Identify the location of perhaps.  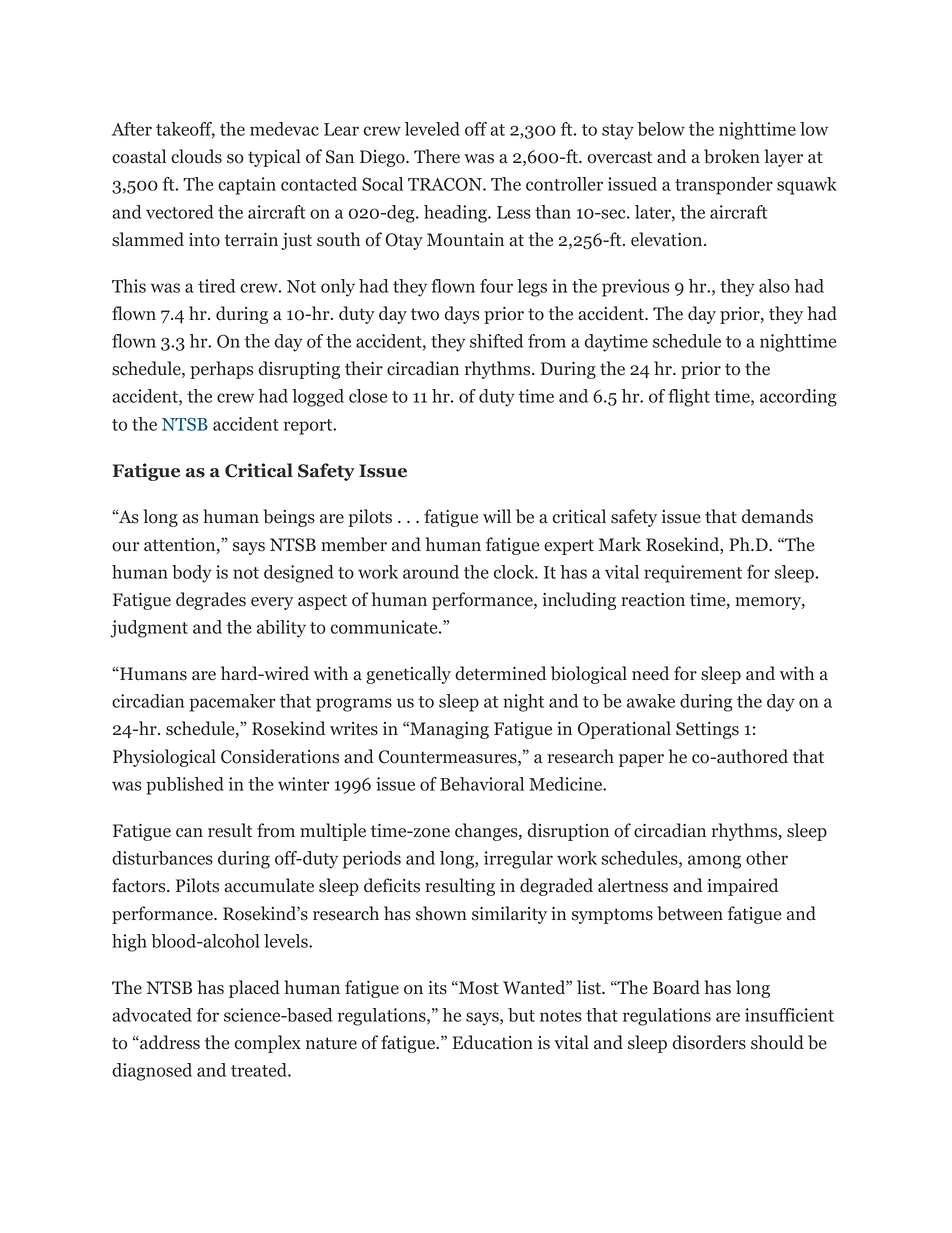
(221, 370).
